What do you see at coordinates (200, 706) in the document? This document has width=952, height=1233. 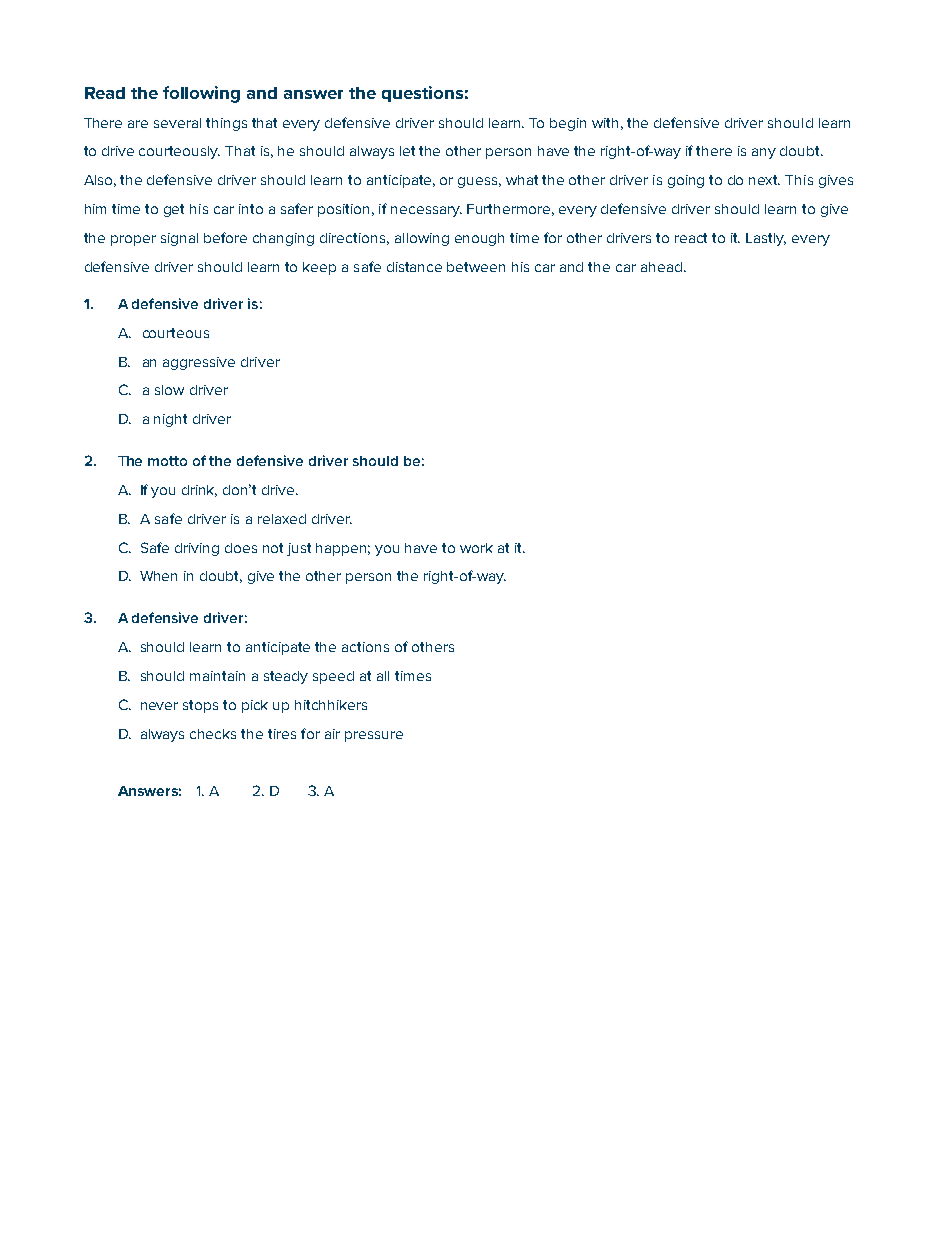 I see `stops` at bounding box center [200, 706].
